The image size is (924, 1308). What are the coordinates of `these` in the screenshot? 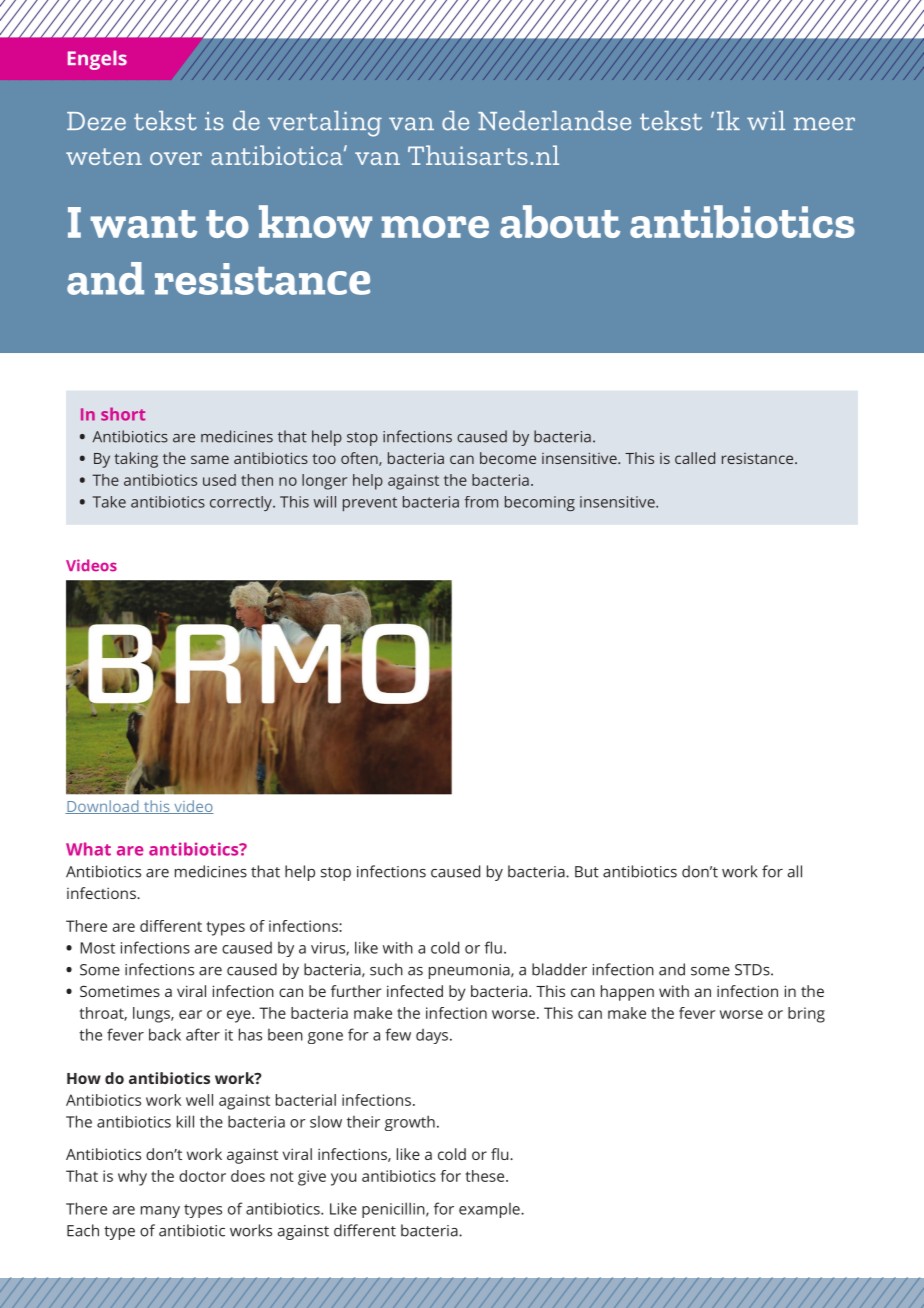 It's located at (486, 1176).
